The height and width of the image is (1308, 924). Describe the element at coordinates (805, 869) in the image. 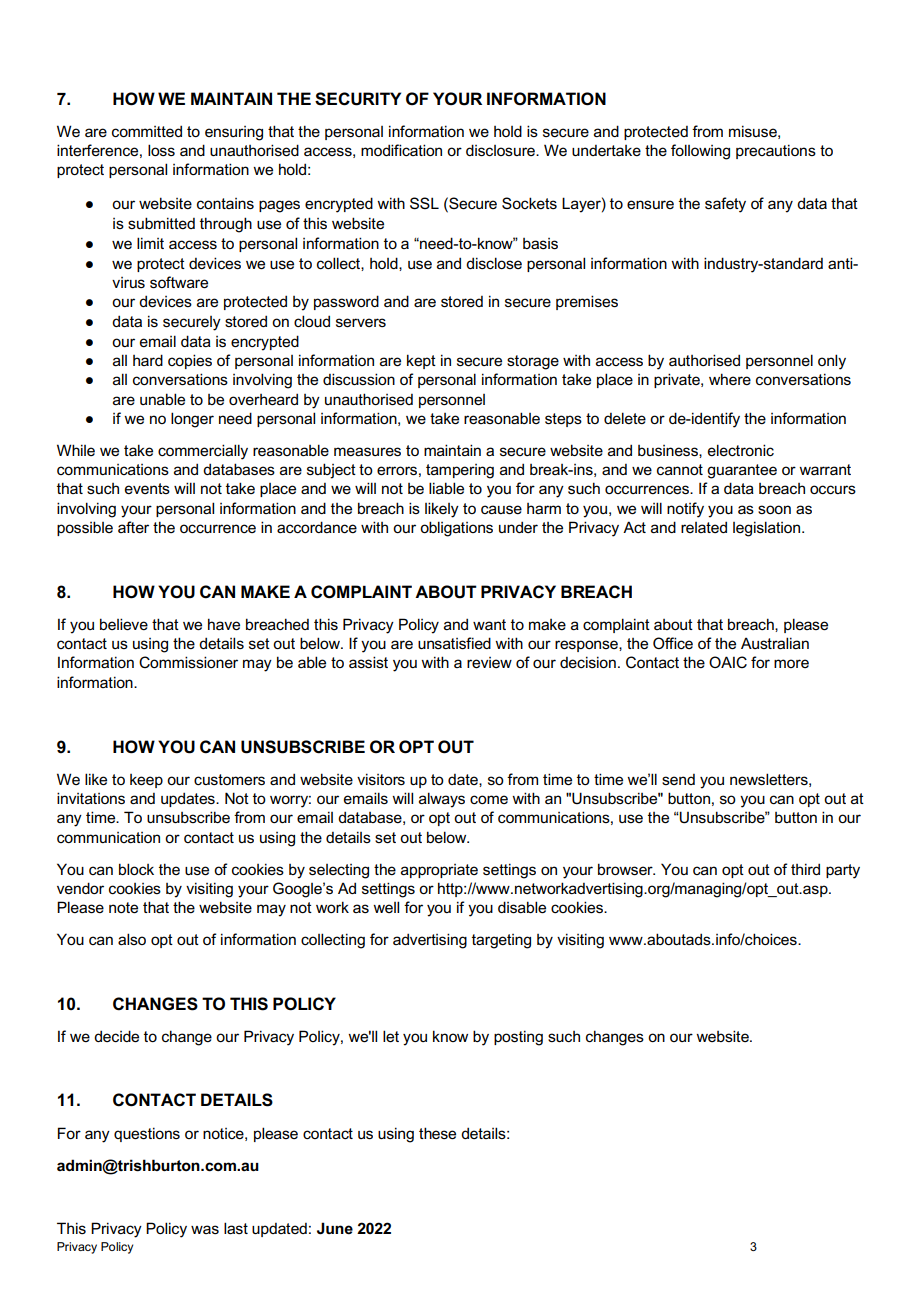

I see `third` at that location.
